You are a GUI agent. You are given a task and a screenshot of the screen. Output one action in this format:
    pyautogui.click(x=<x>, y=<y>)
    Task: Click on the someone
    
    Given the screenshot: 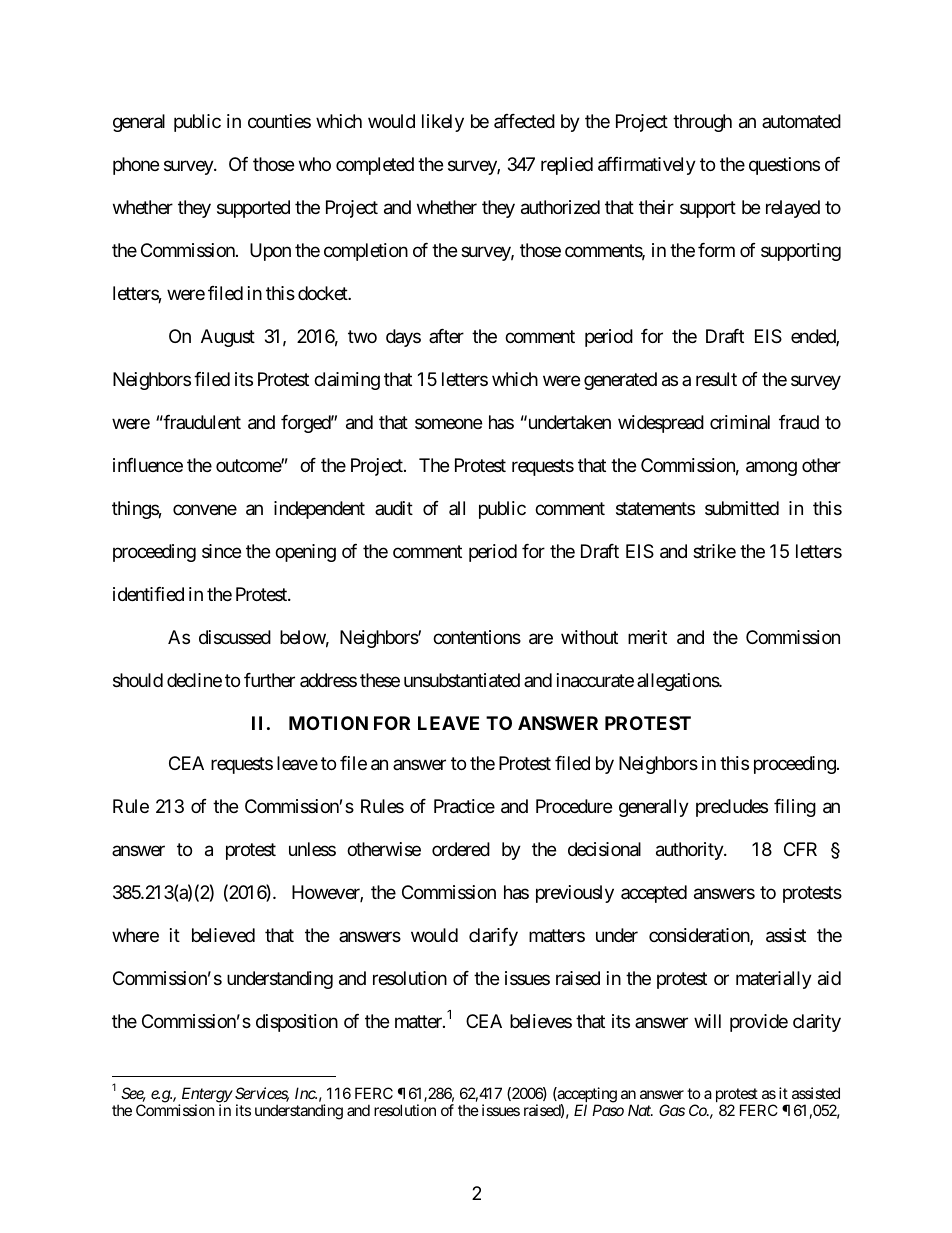 What is the action you would take?
    pyautogui.click(x=448, y=424)
